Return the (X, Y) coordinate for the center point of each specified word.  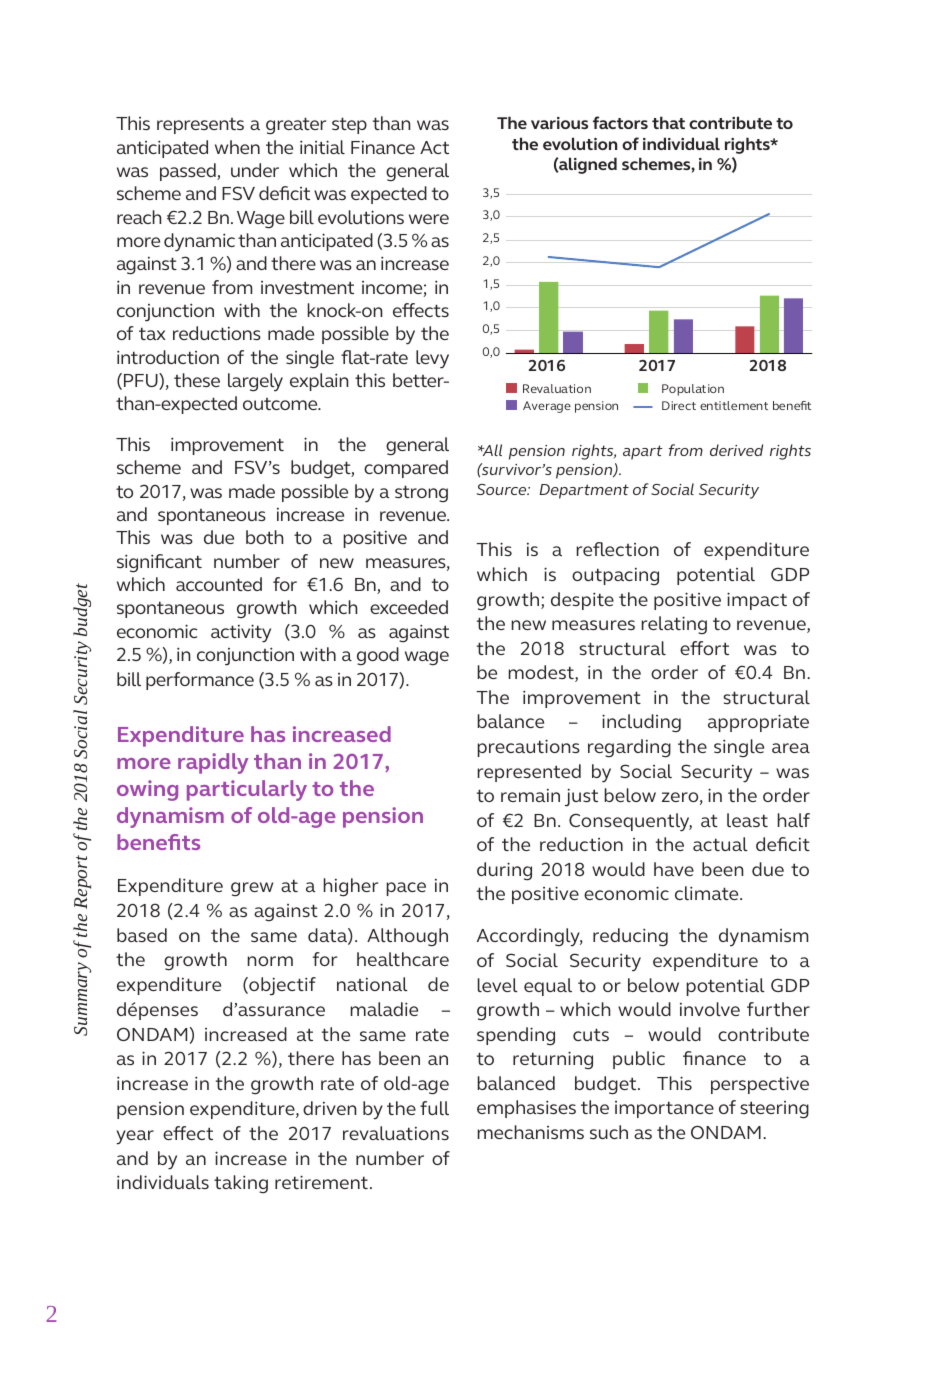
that (668, 122)
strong (421, 494)
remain (530, 795)
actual (720, 844)
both (264, 537)
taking (241, 1184)
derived (736, 450)
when (237, 147)
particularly (247, 790)
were (429, 219)
